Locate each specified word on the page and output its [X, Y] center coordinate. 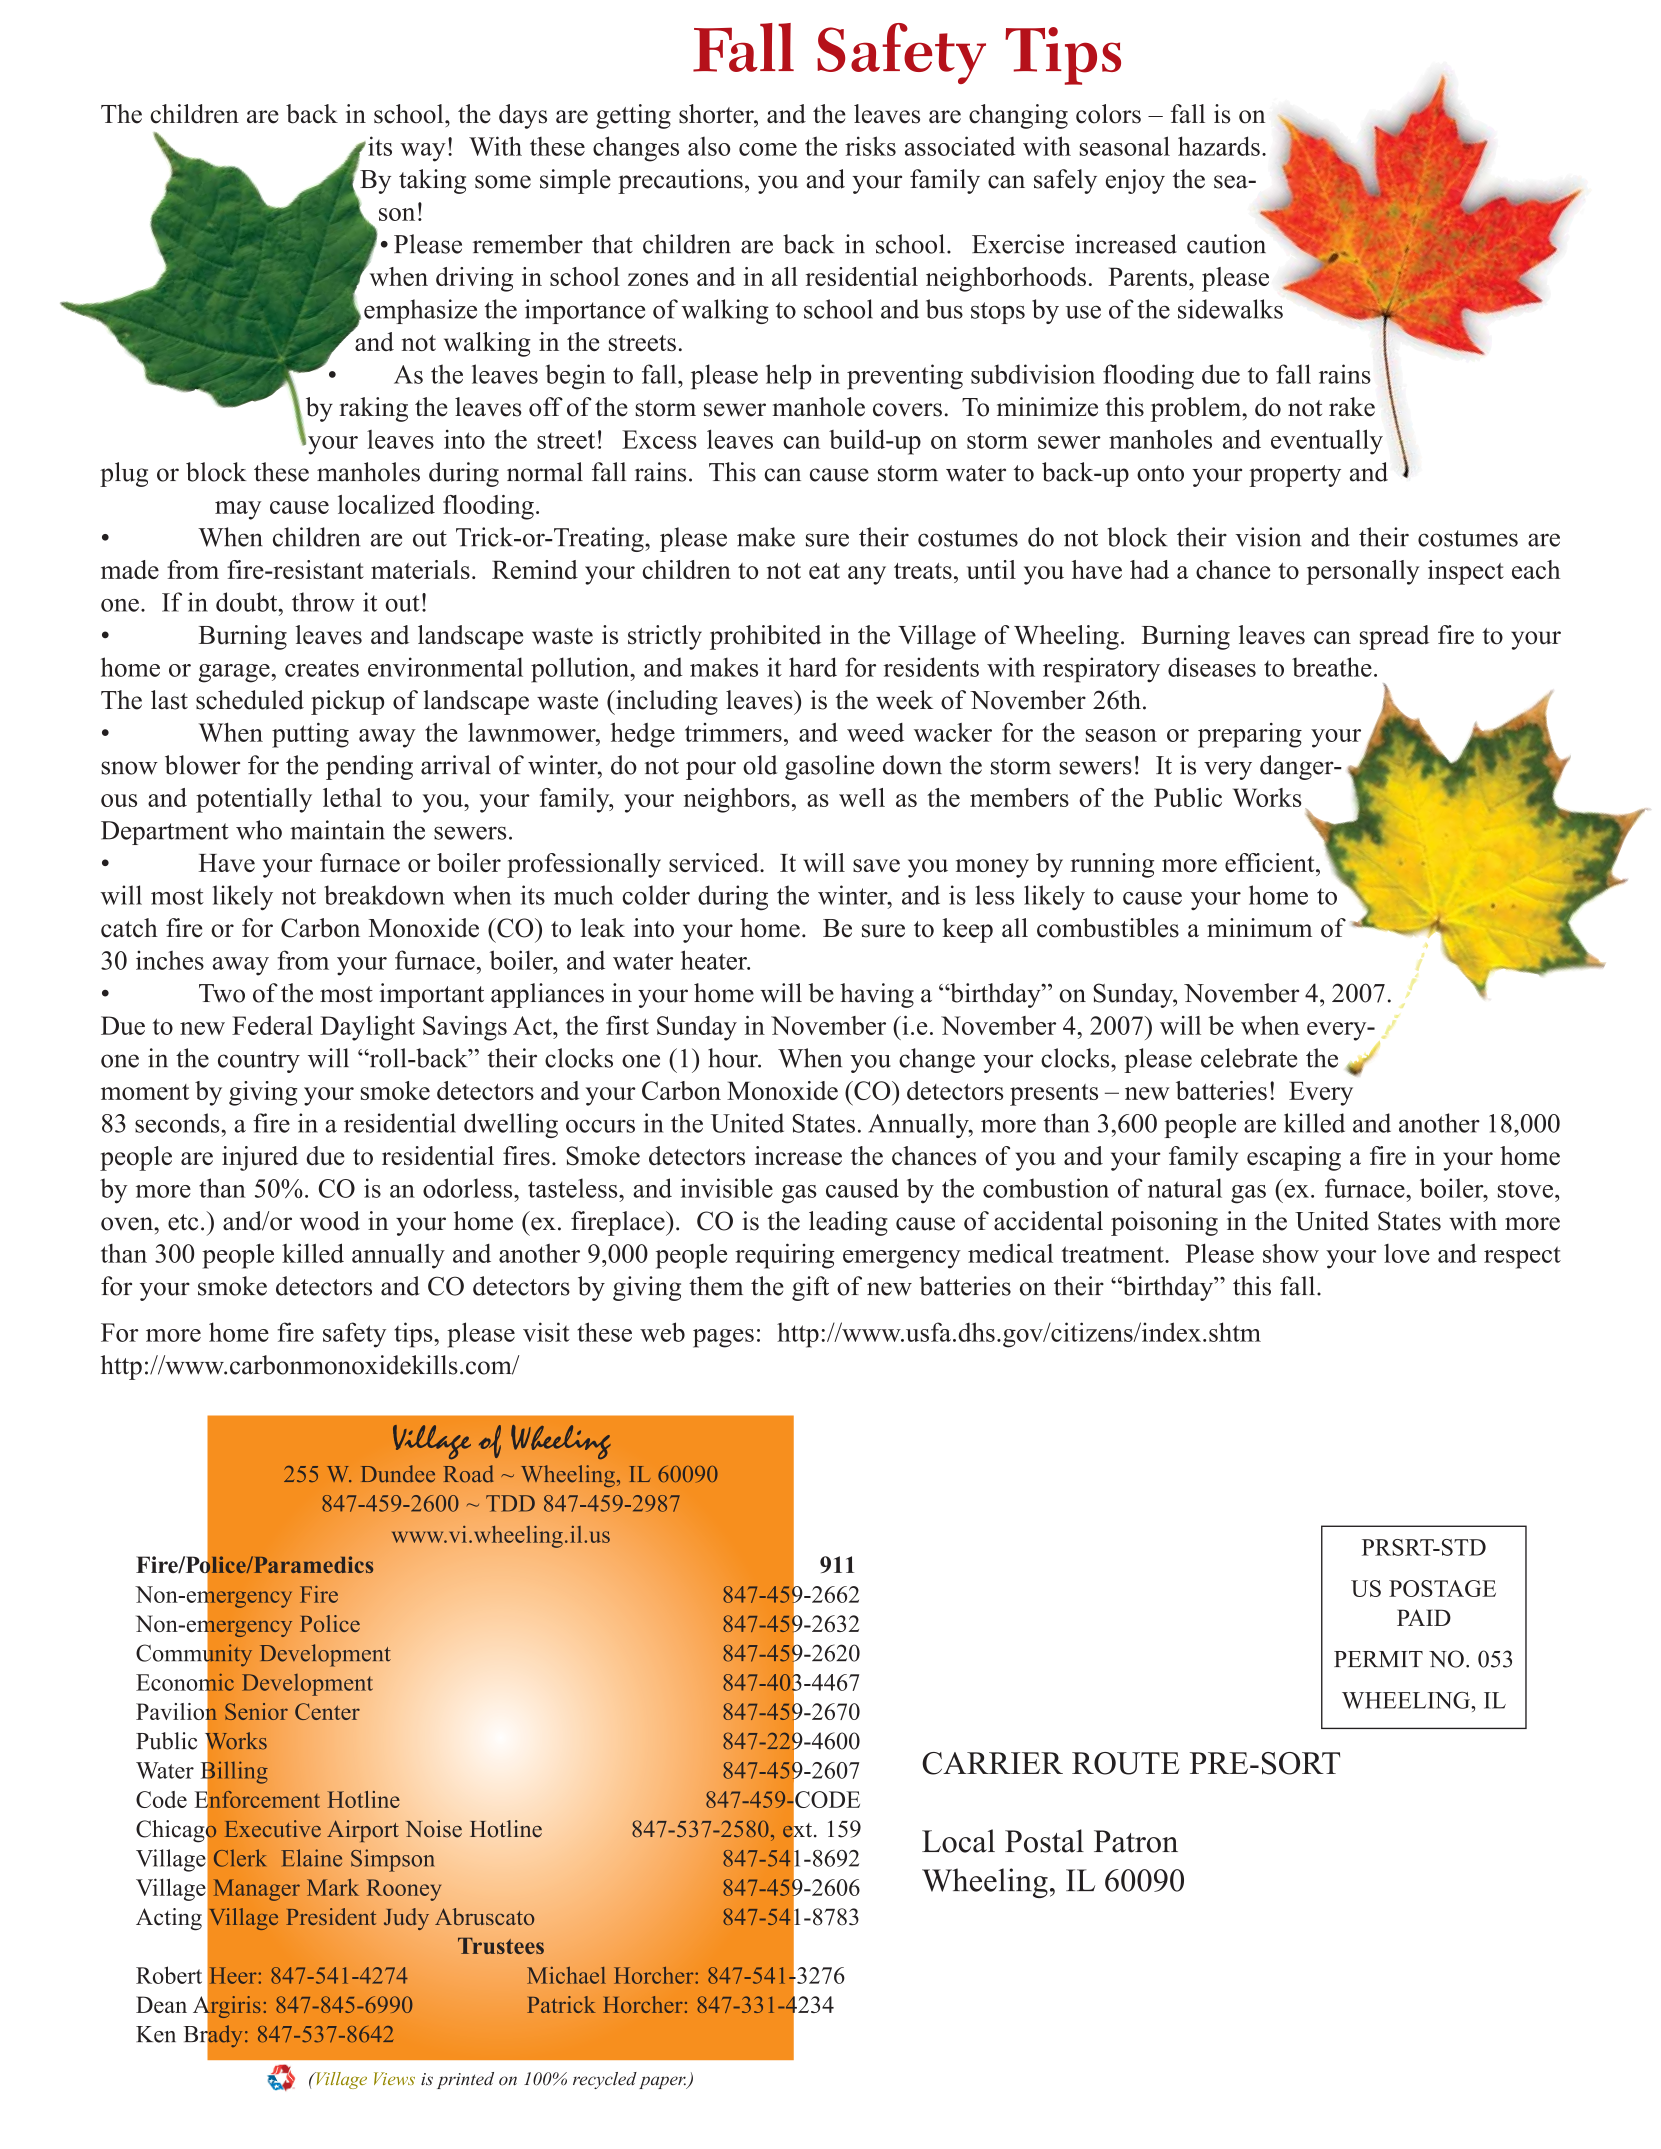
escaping [1294, 1158]
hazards [1219, 146]
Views [394, 2078]
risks [870, 146]
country [259, 1062]
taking [432, 181]
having [877, 995]
